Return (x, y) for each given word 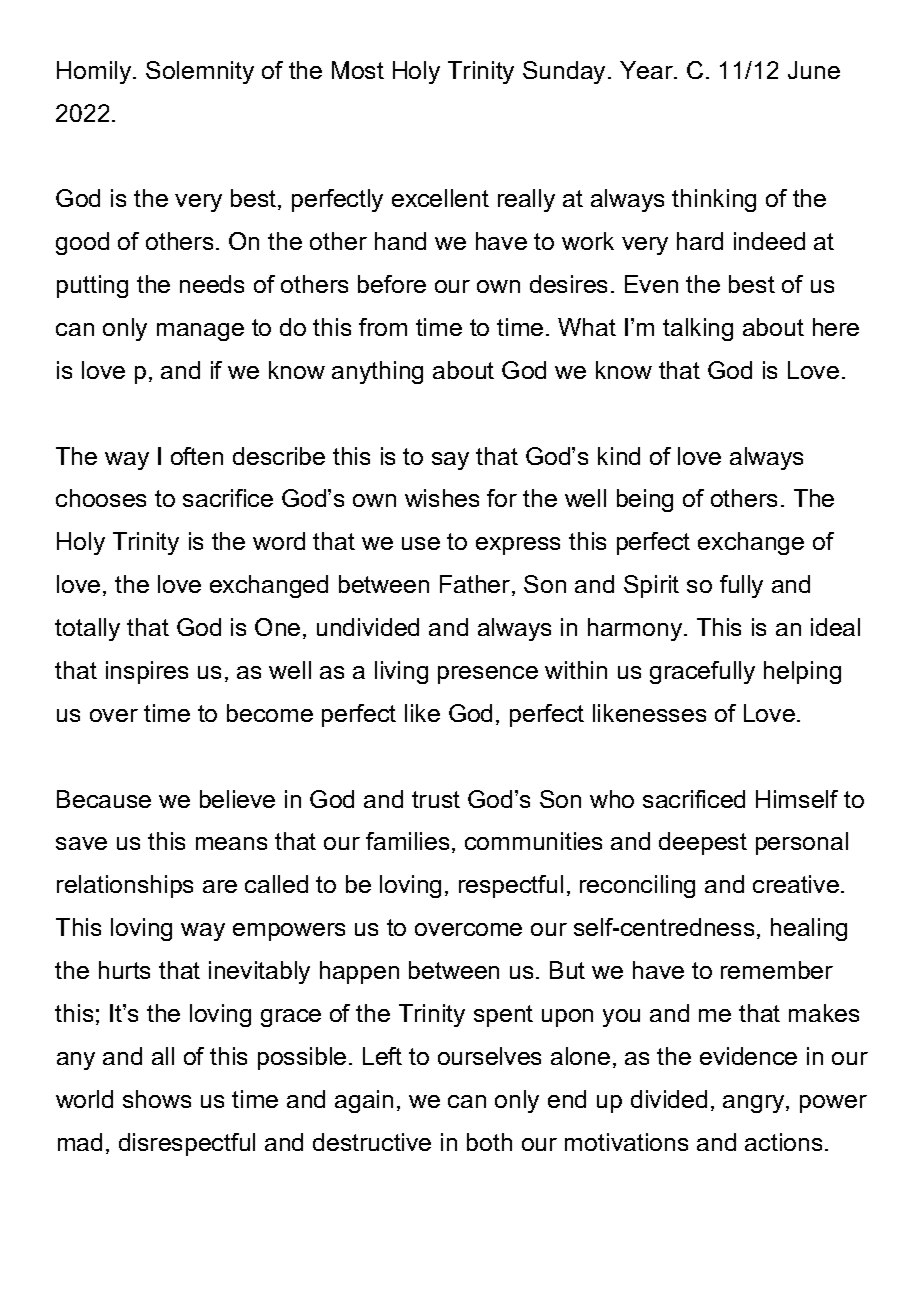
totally (87, 629)
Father (476, 585)
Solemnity (200, 72)
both (489, 1142)
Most (358, 70)
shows (157, 1099)
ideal (835, 627)
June (814, 70)
